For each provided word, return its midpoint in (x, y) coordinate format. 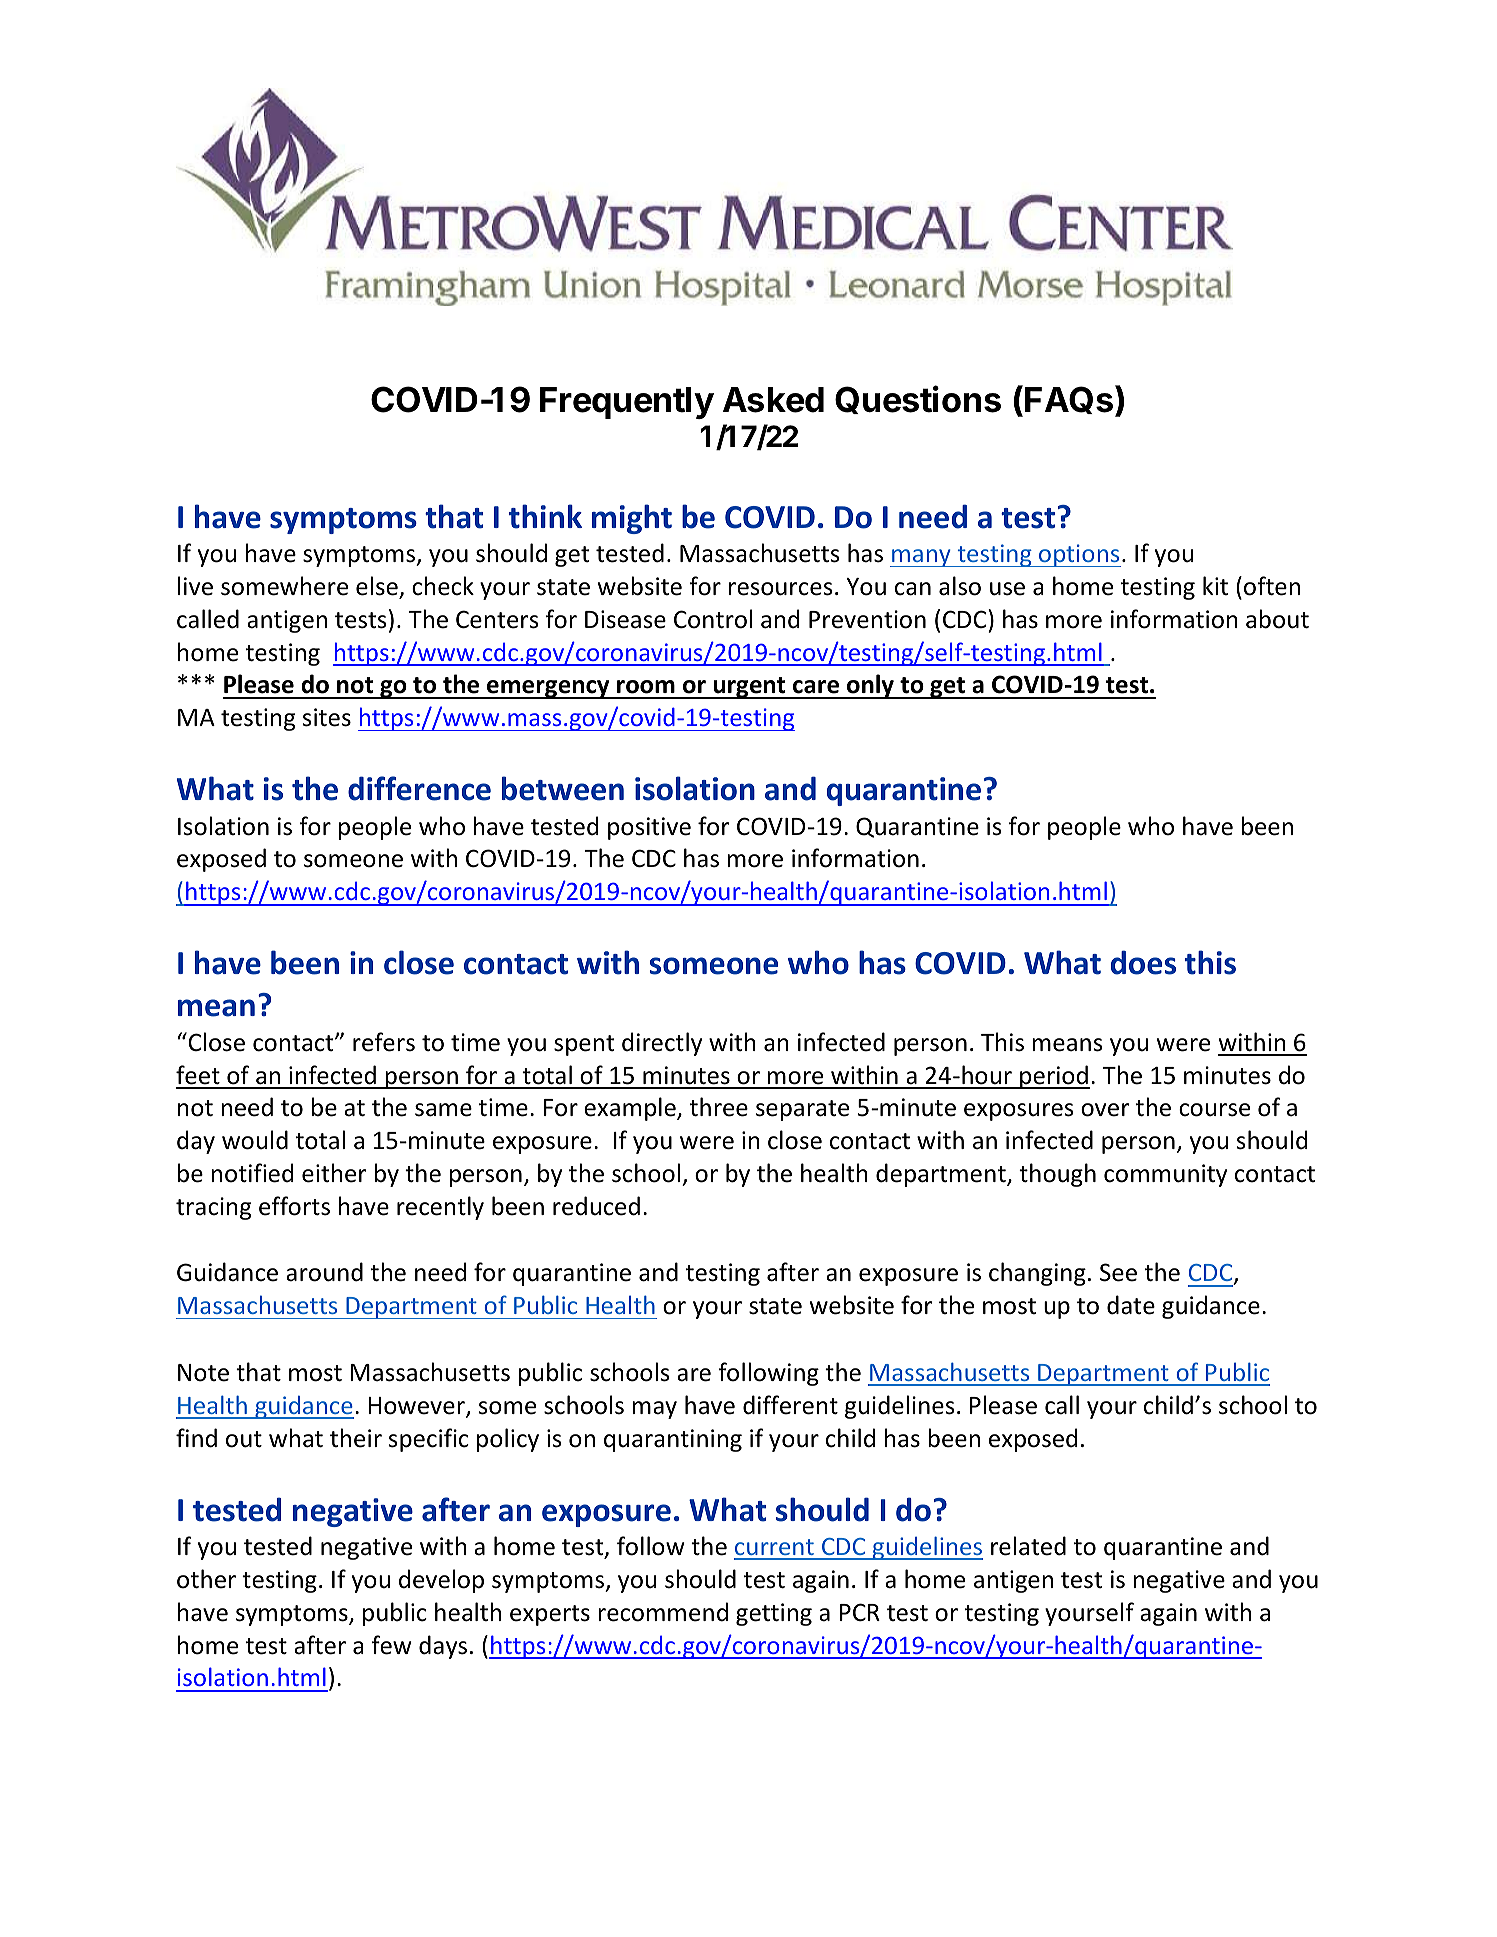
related (1028, 1546)
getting (774, 1614)
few (392, 1645)
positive (649, 828)
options (1079, 555)
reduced (596, 1206)
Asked (773, 400)
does (1143, 962)
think (545, 516)
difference (419, 788)
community (1165, 1175)
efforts (294, 1206)
